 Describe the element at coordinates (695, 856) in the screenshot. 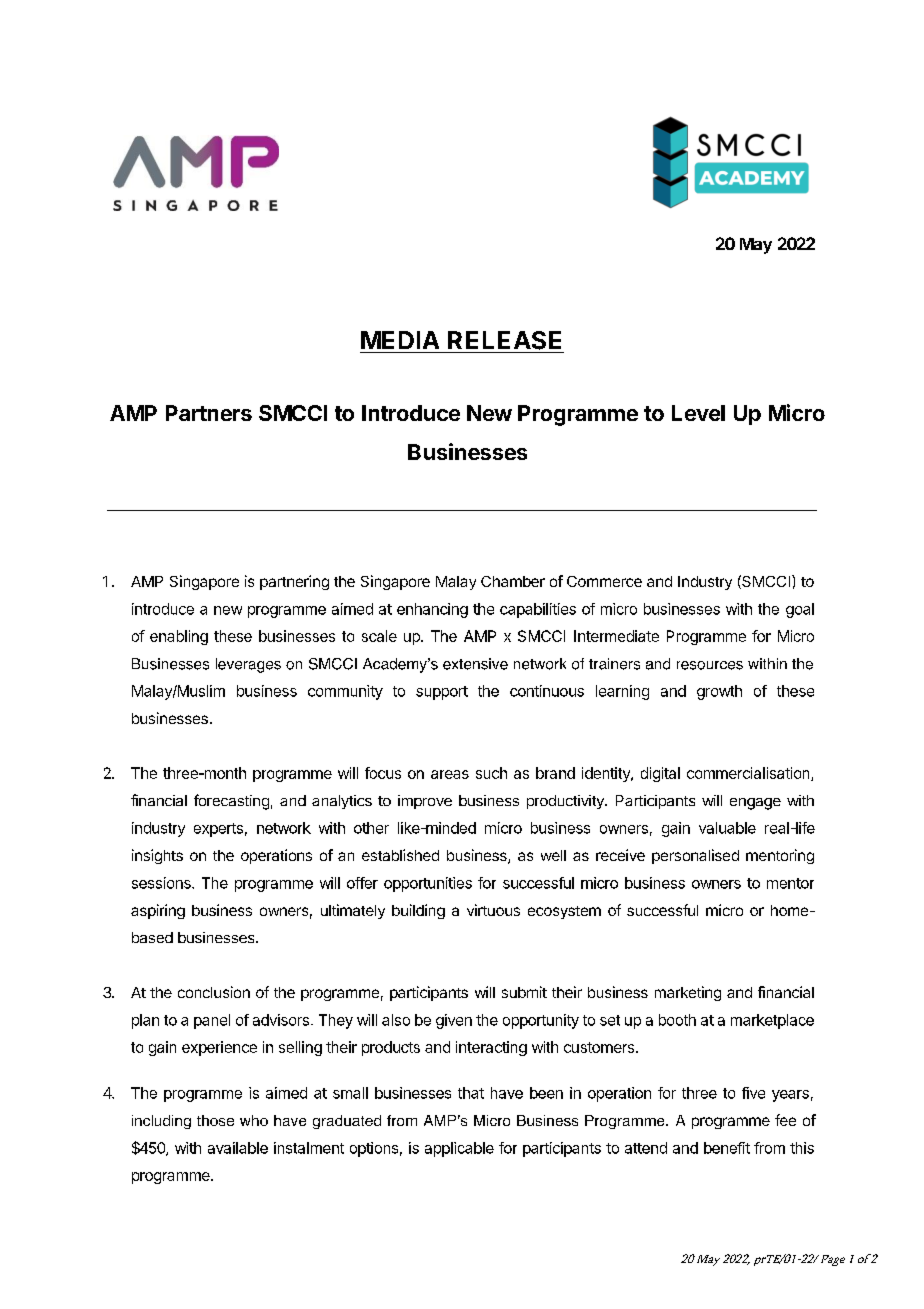

I see `personalised` at that location.
